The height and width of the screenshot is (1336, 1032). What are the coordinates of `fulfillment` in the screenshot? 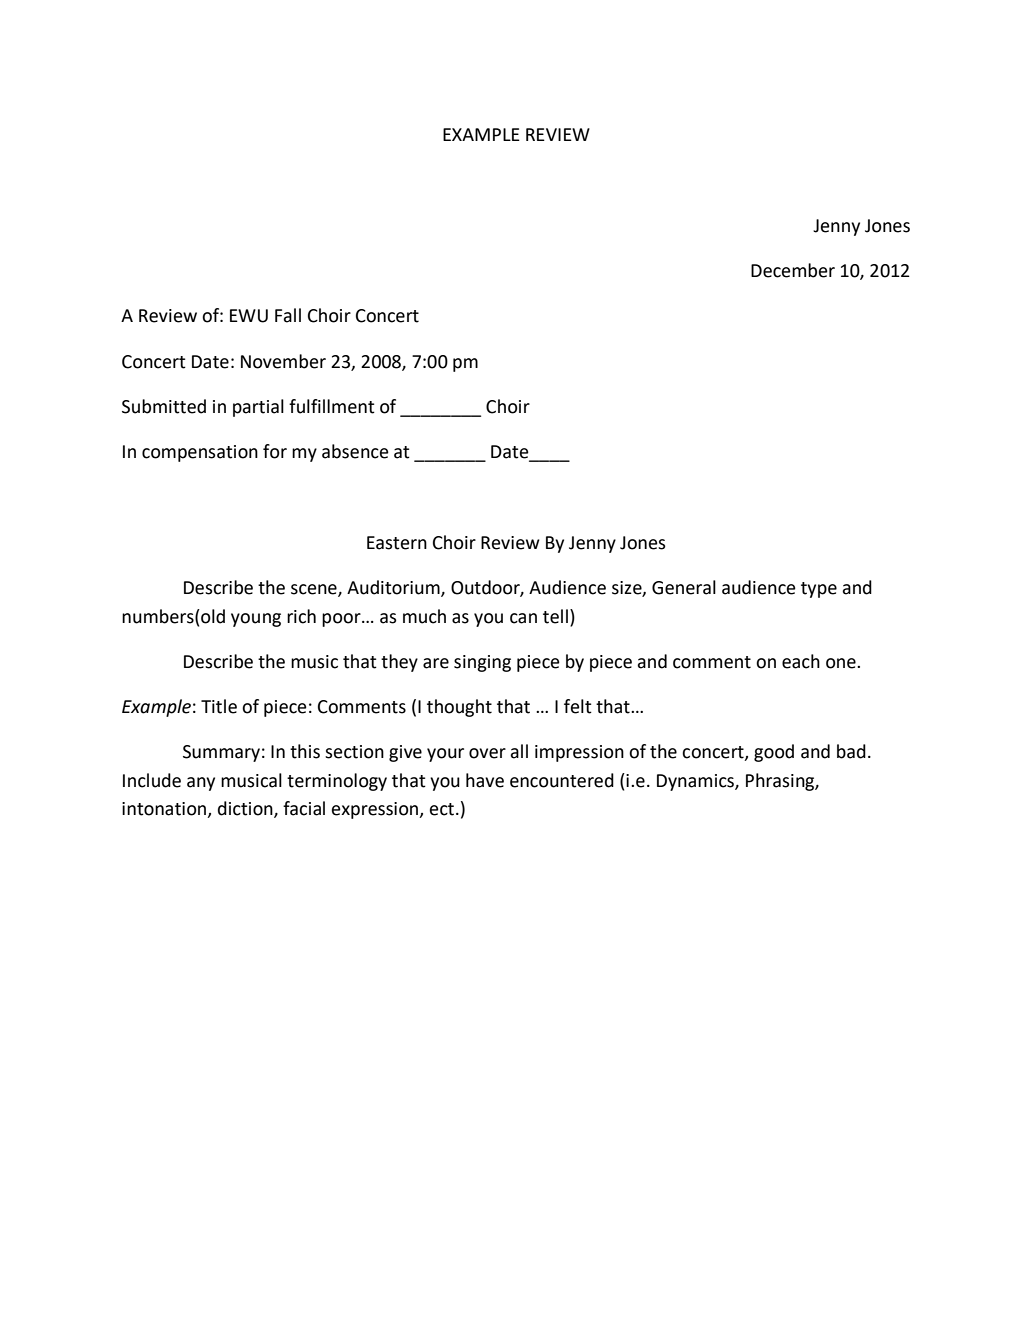 It's located at (332, 406).
